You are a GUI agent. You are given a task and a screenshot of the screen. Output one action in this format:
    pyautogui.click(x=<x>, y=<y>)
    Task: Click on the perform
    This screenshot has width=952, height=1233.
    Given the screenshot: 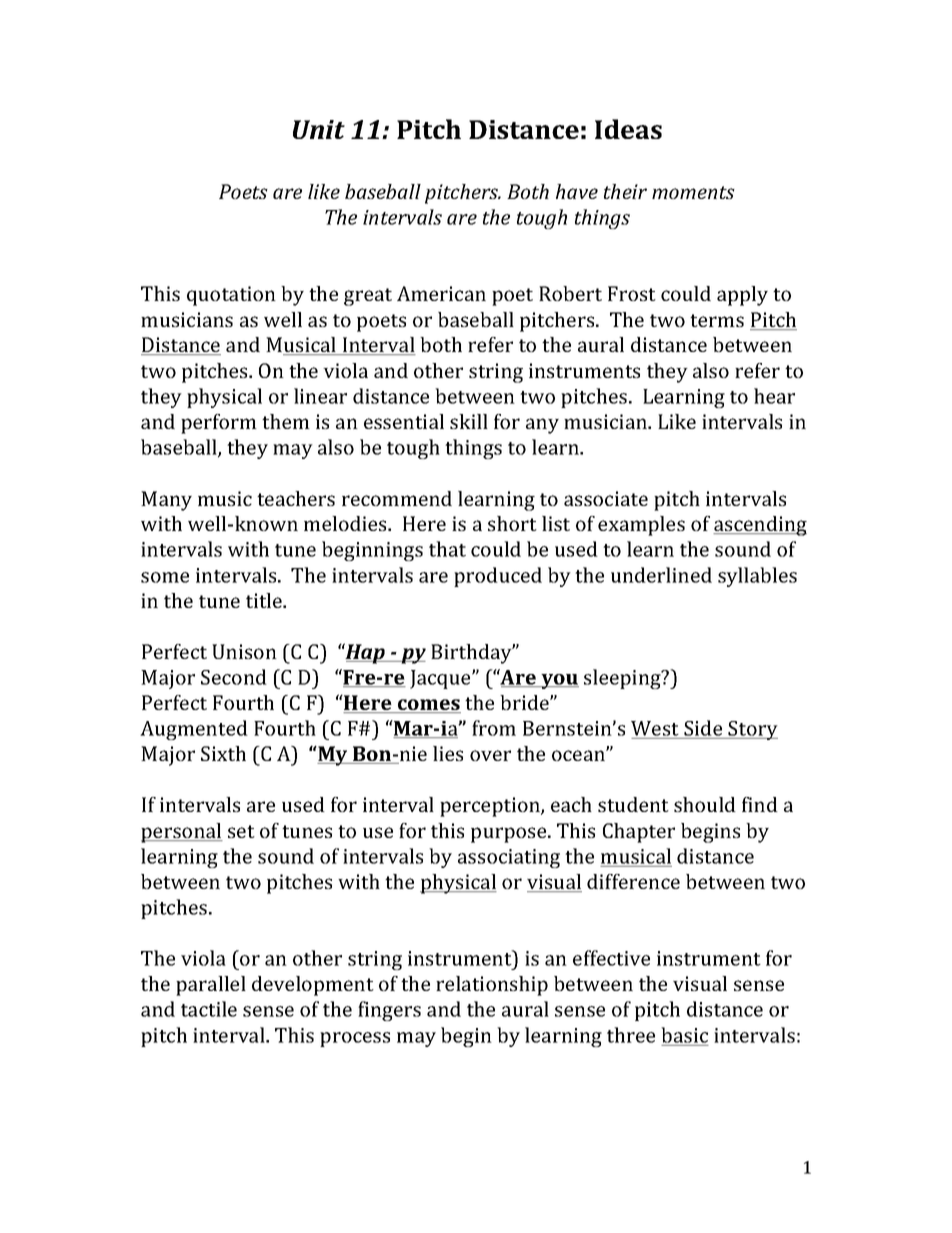 What is the action you would take?
    pyautogui.click(x=219, y=424)
